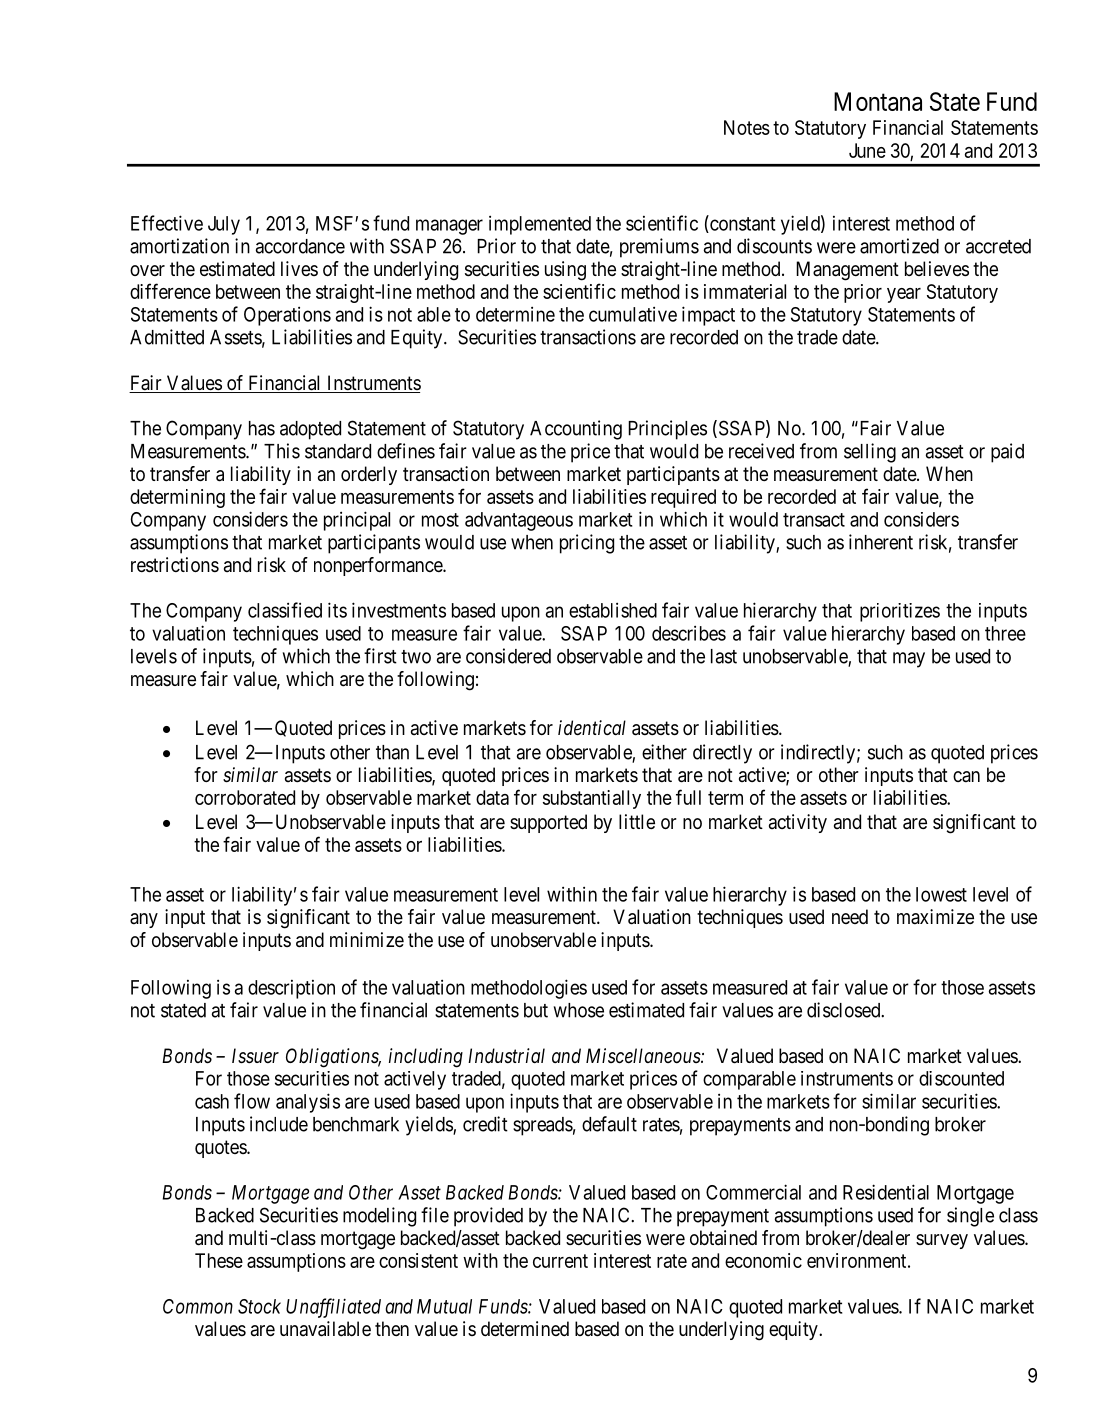  What do you see at coordinates (392, 752) in the screenshot?
I see `than` at bounding box center [392, 752].
